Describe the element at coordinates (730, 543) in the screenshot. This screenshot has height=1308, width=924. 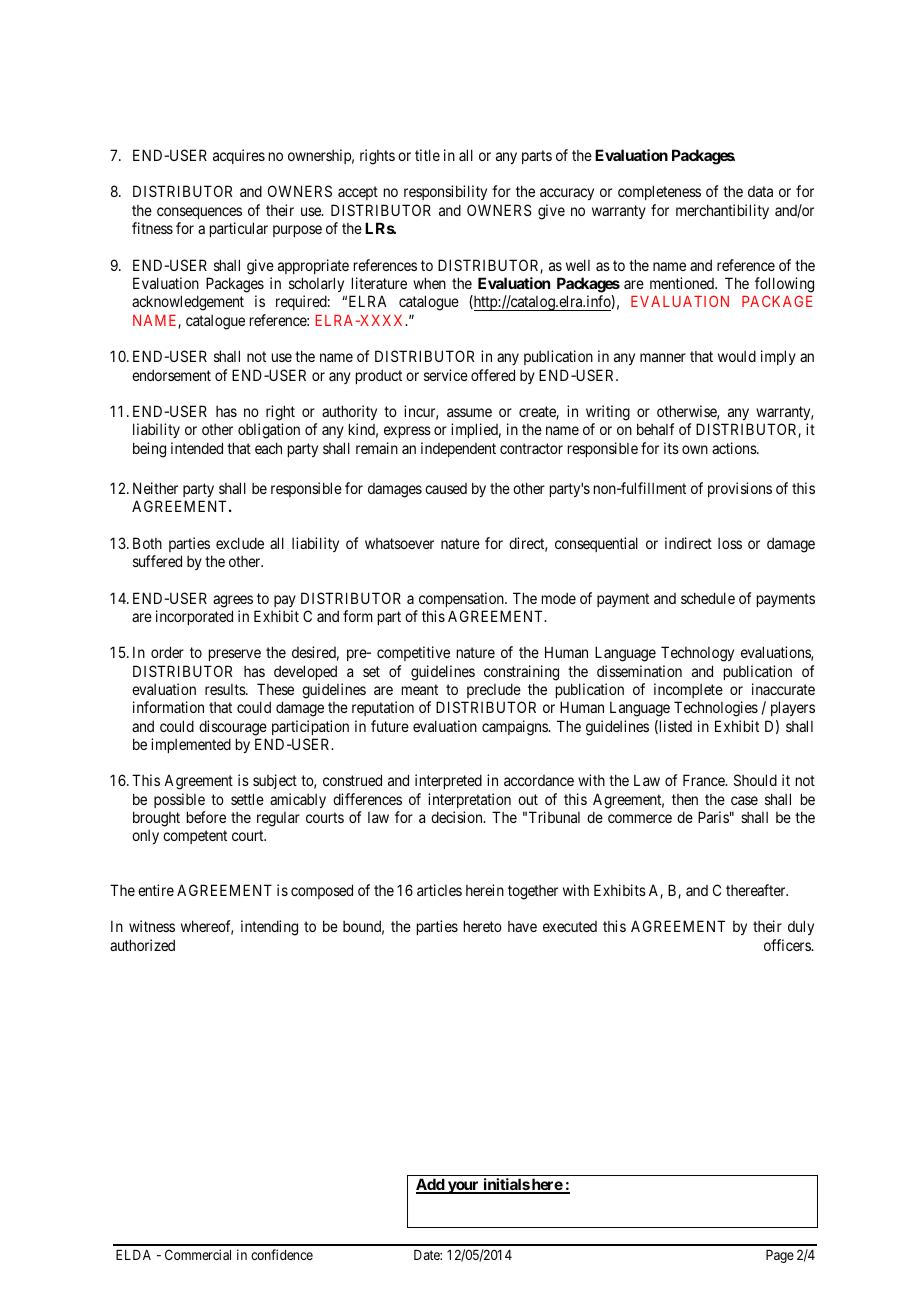
I see `loss` at that location.
